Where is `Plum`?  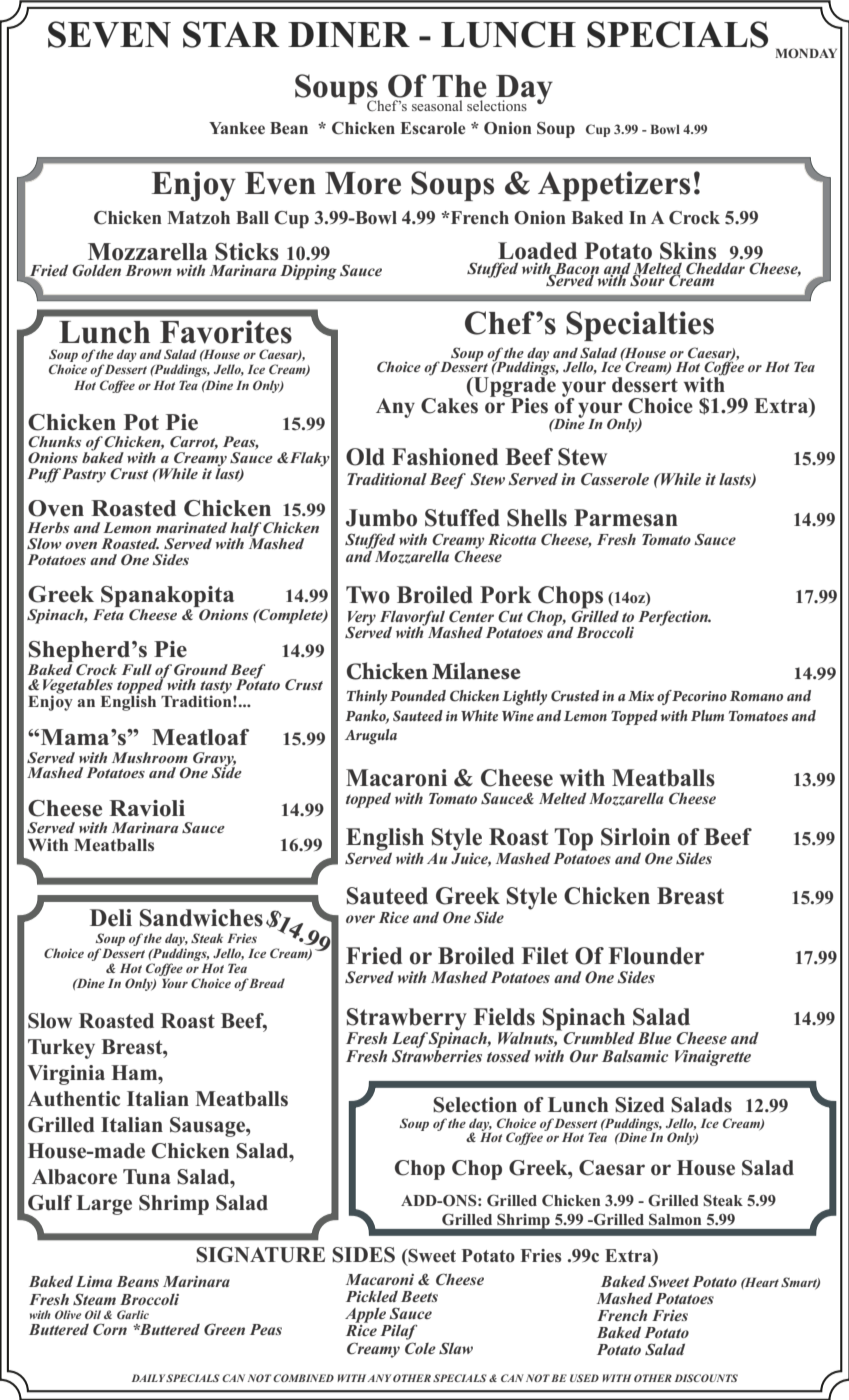
Plum is located at coordinates (707, 715).
